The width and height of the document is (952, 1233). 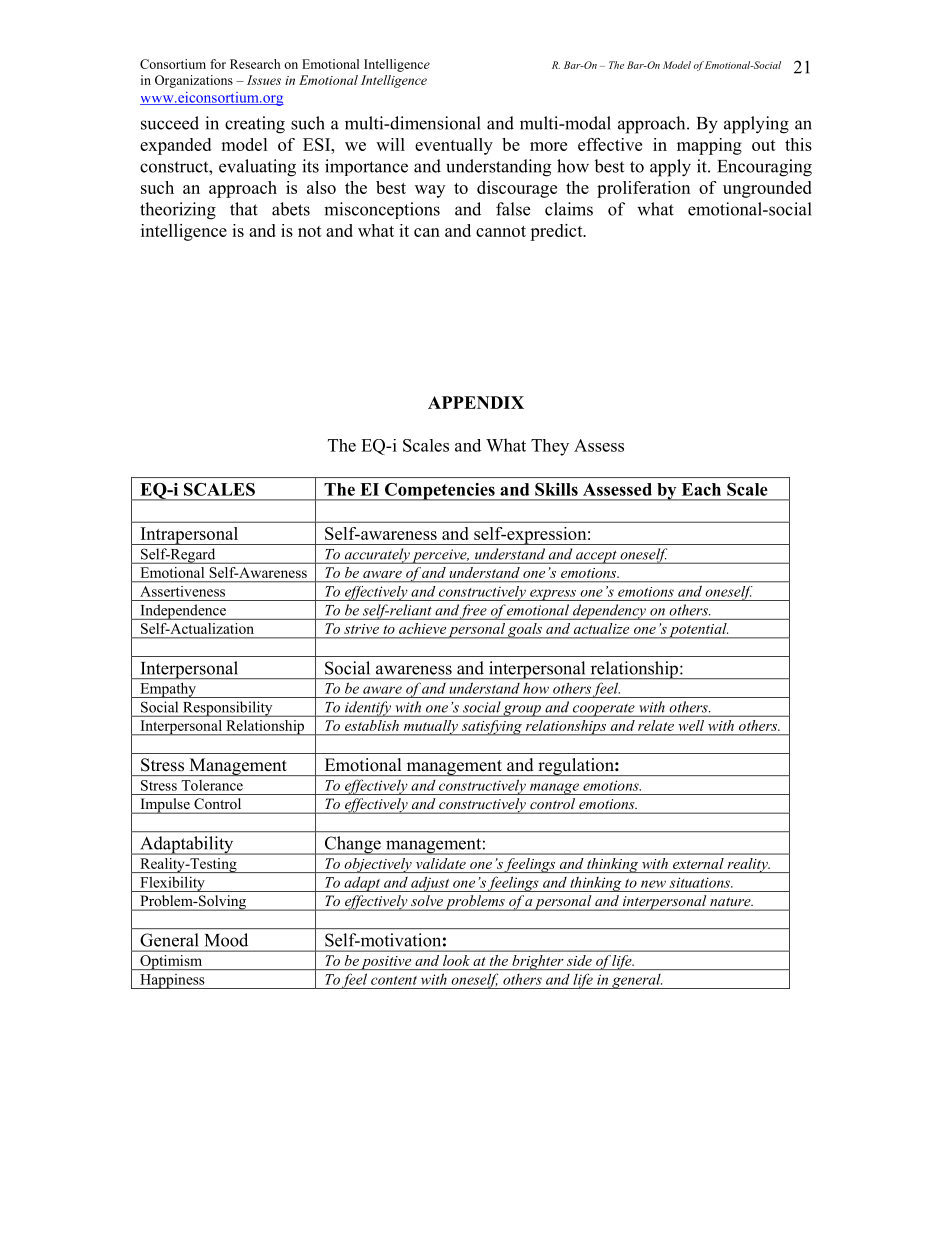 What do you see at coordinates (709, 146) in the document?
I see `mapping` at bounding box center [709, 146].
